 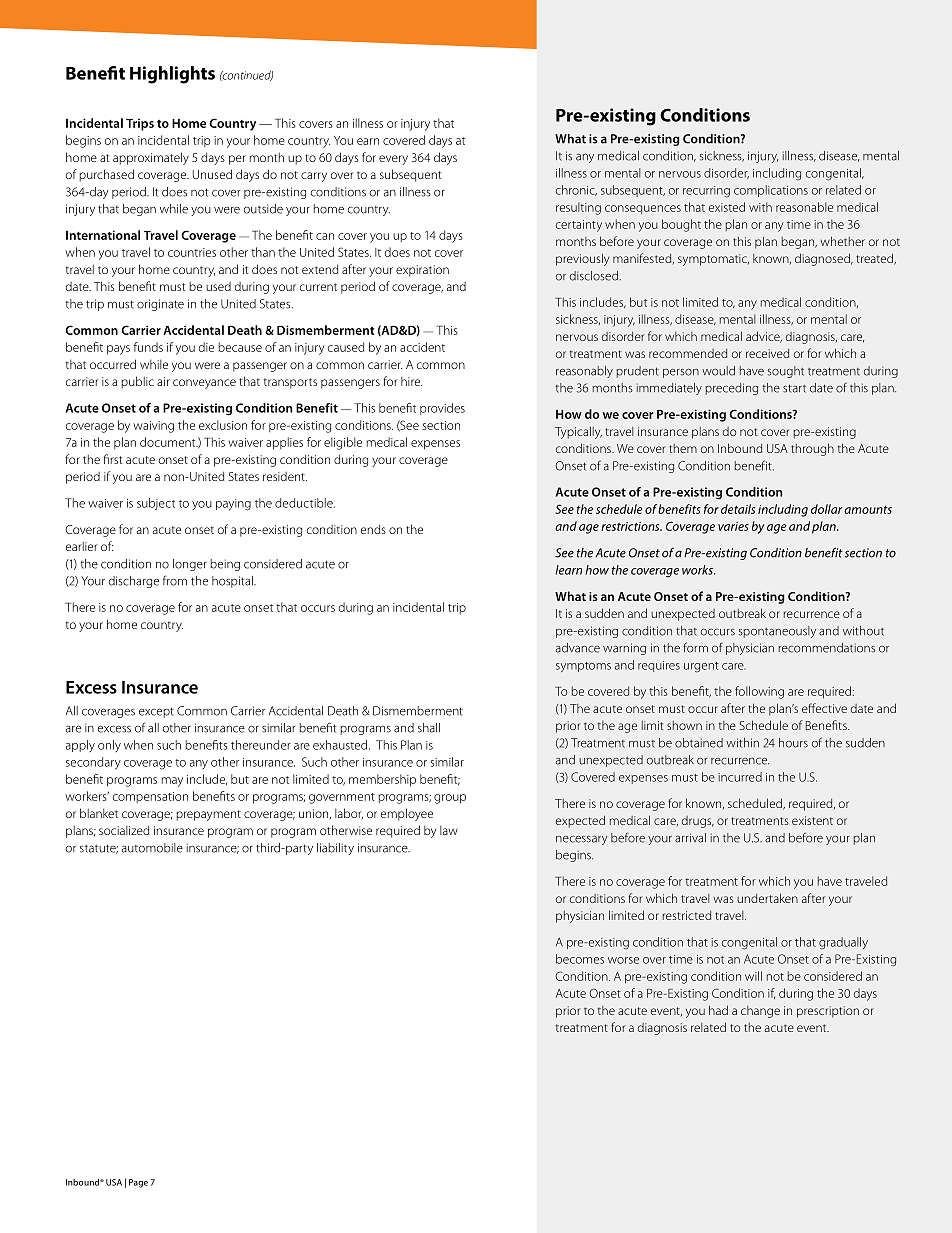 I want to click on document, so click(x=169, y=442).
